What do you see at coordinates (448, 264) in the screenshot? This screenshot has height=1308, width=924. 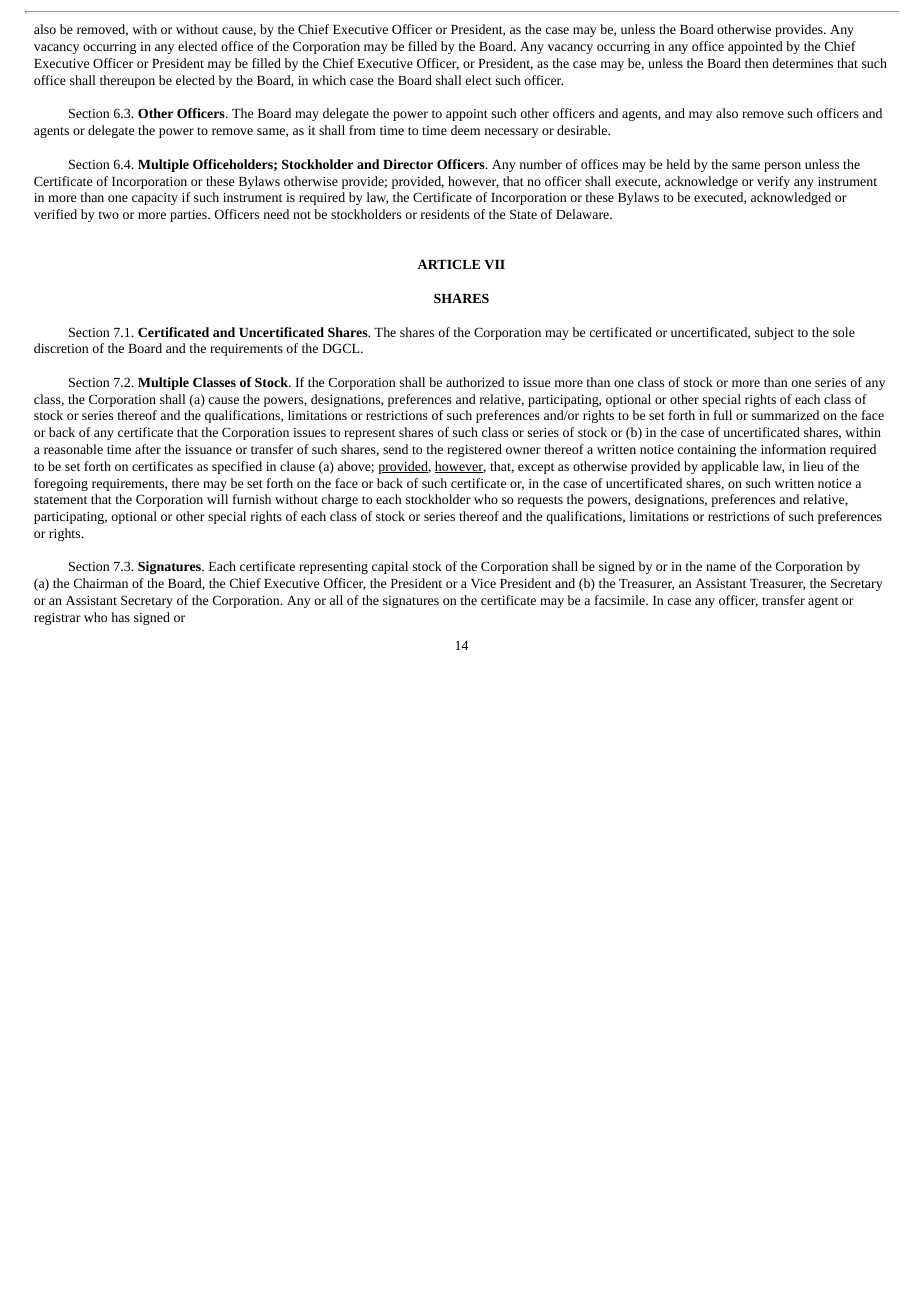 I see `ARTICLE` at bounding box center [448, 264].
